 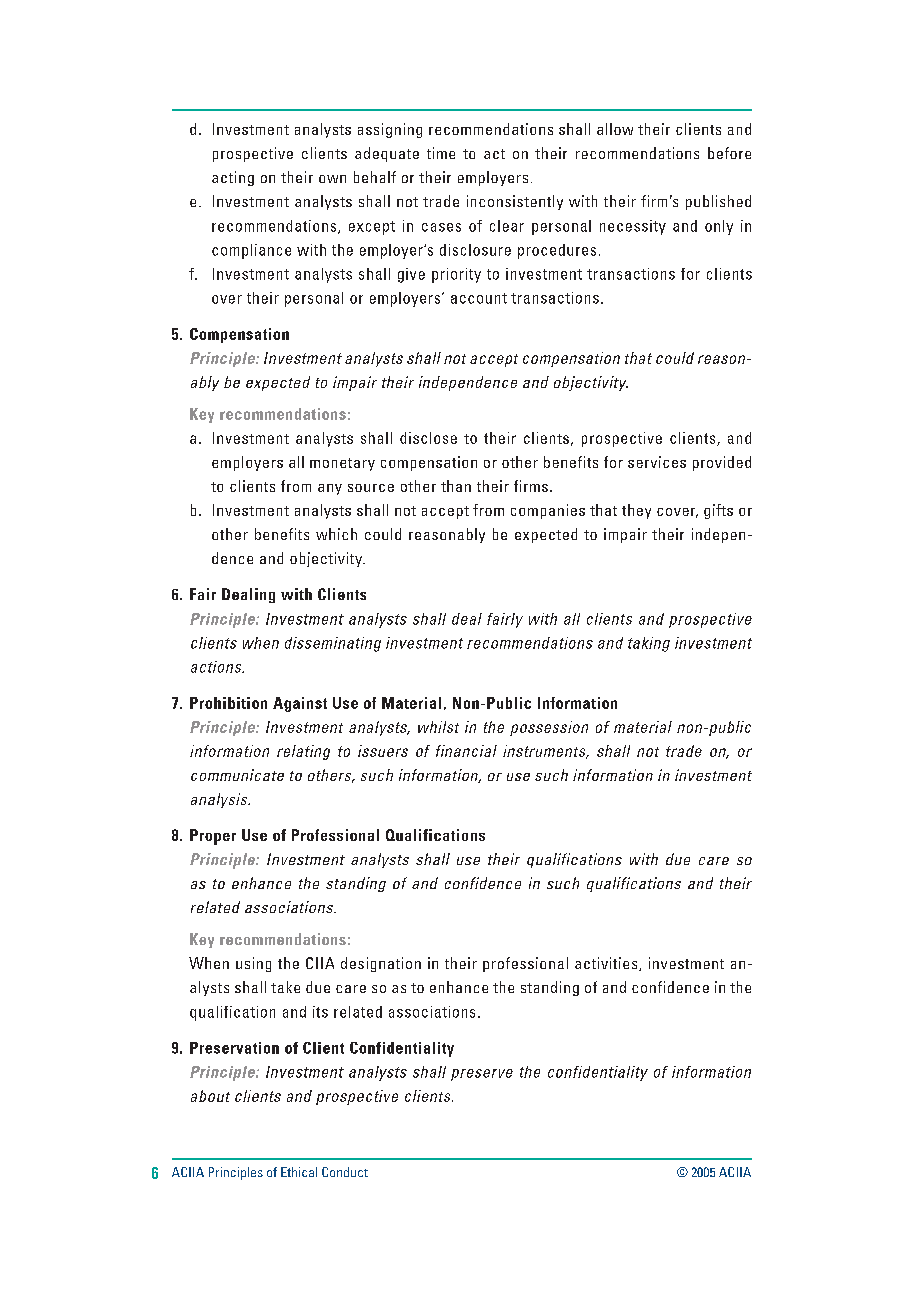 I want to click on monetary, so click(x=342, y=464).
